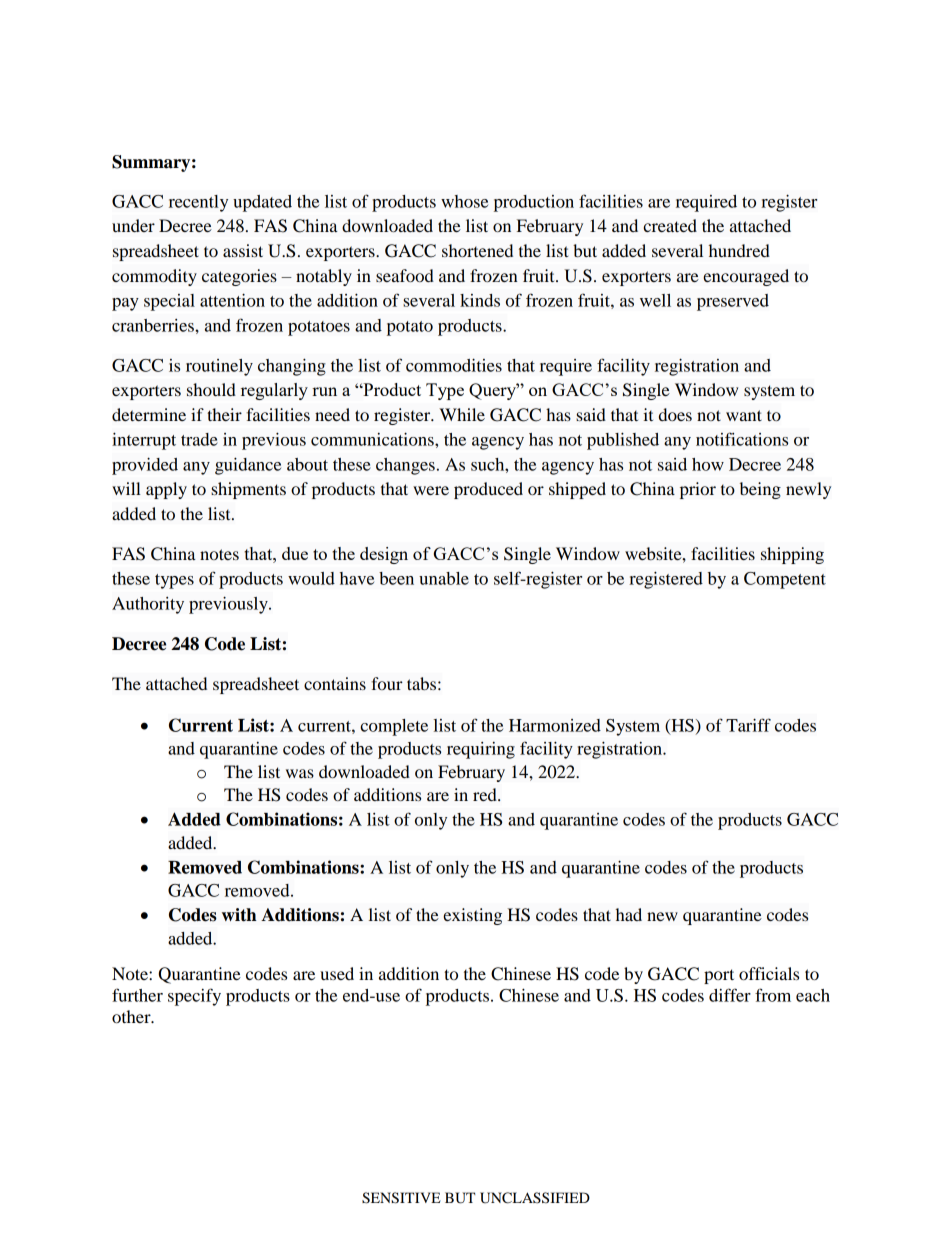 This screenshot has height=1233, width=952. What do you see at coordinates (739, 250) in the screenshot?
I see `hundred` at bounding box center [739, 250].
